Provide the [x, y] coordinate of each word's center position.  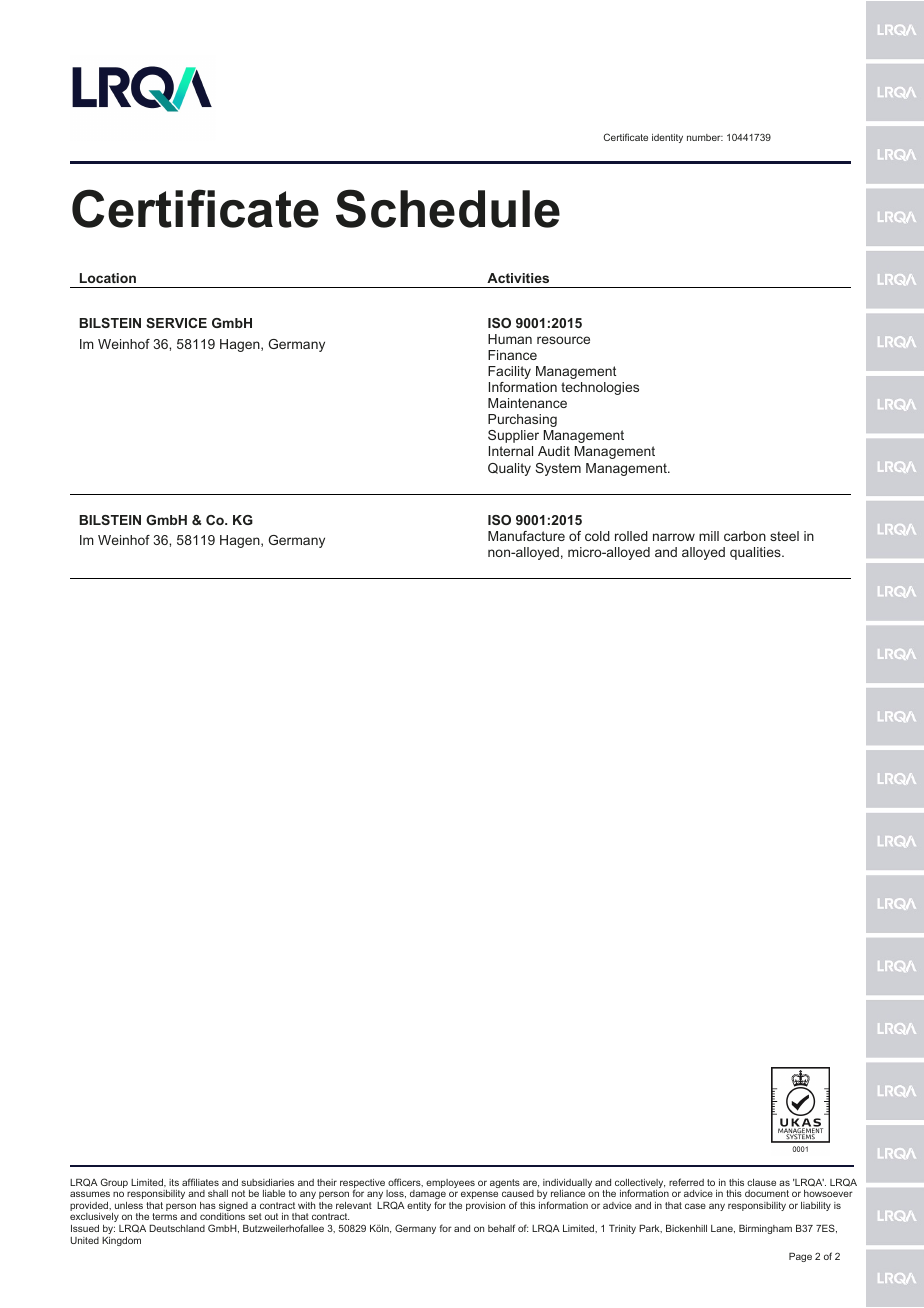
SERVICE [176, 323]
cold [597, 536]
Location [108, 278]
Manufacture [526, 536]
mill [709, 536]
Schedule [448, 208]
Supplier [513, 436]
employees [450, 1183]
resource [563, 340]
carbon [745, 536]
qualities [756, 553]
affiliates [200, 1182]
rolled [631, 536]
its [174, 1182]
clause [761, 1182]
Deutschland [177, 1228]
